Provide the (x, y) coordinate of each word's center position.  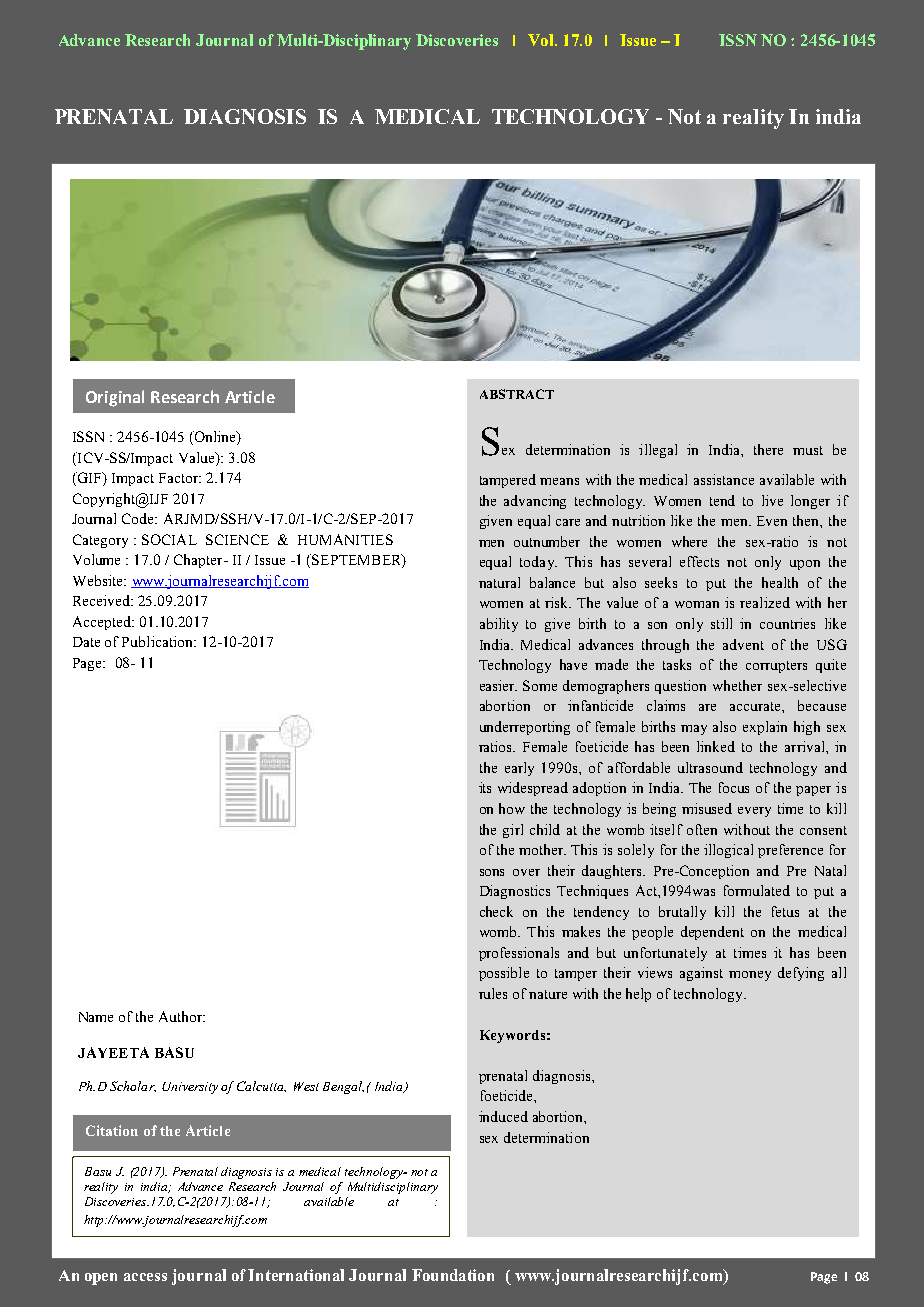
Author (182, 1016)
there (768, 449)
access (145, 1277)
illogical (728, 851)
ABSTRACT (517, 394)
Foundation (453, 1275)
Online (215, 438)
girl (513, 831)
